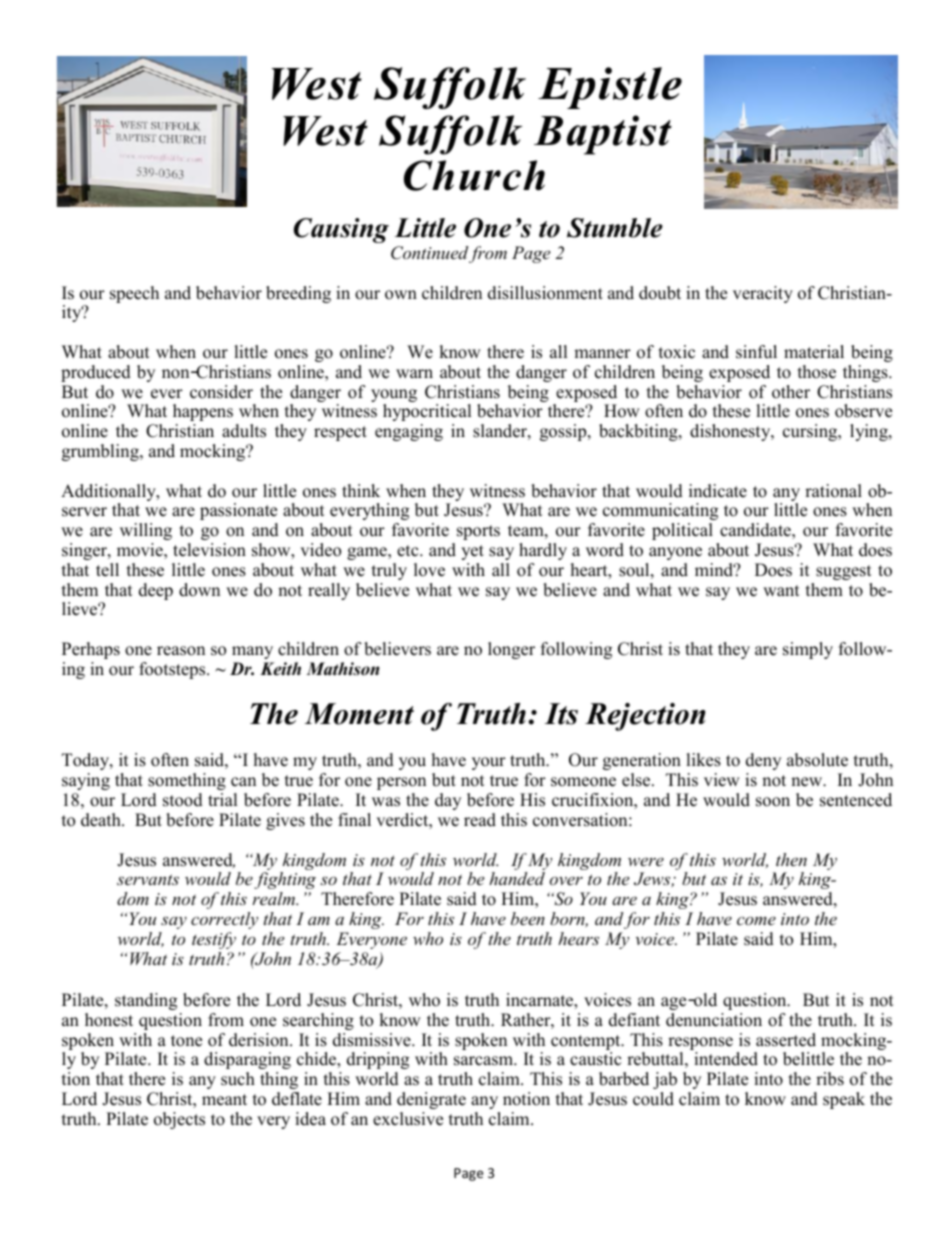 This screenshot has height=1233, width=952. What do you see at coordinates (199, 590) in the screenshot?
I see `down` at bounding box center [199, 590].
